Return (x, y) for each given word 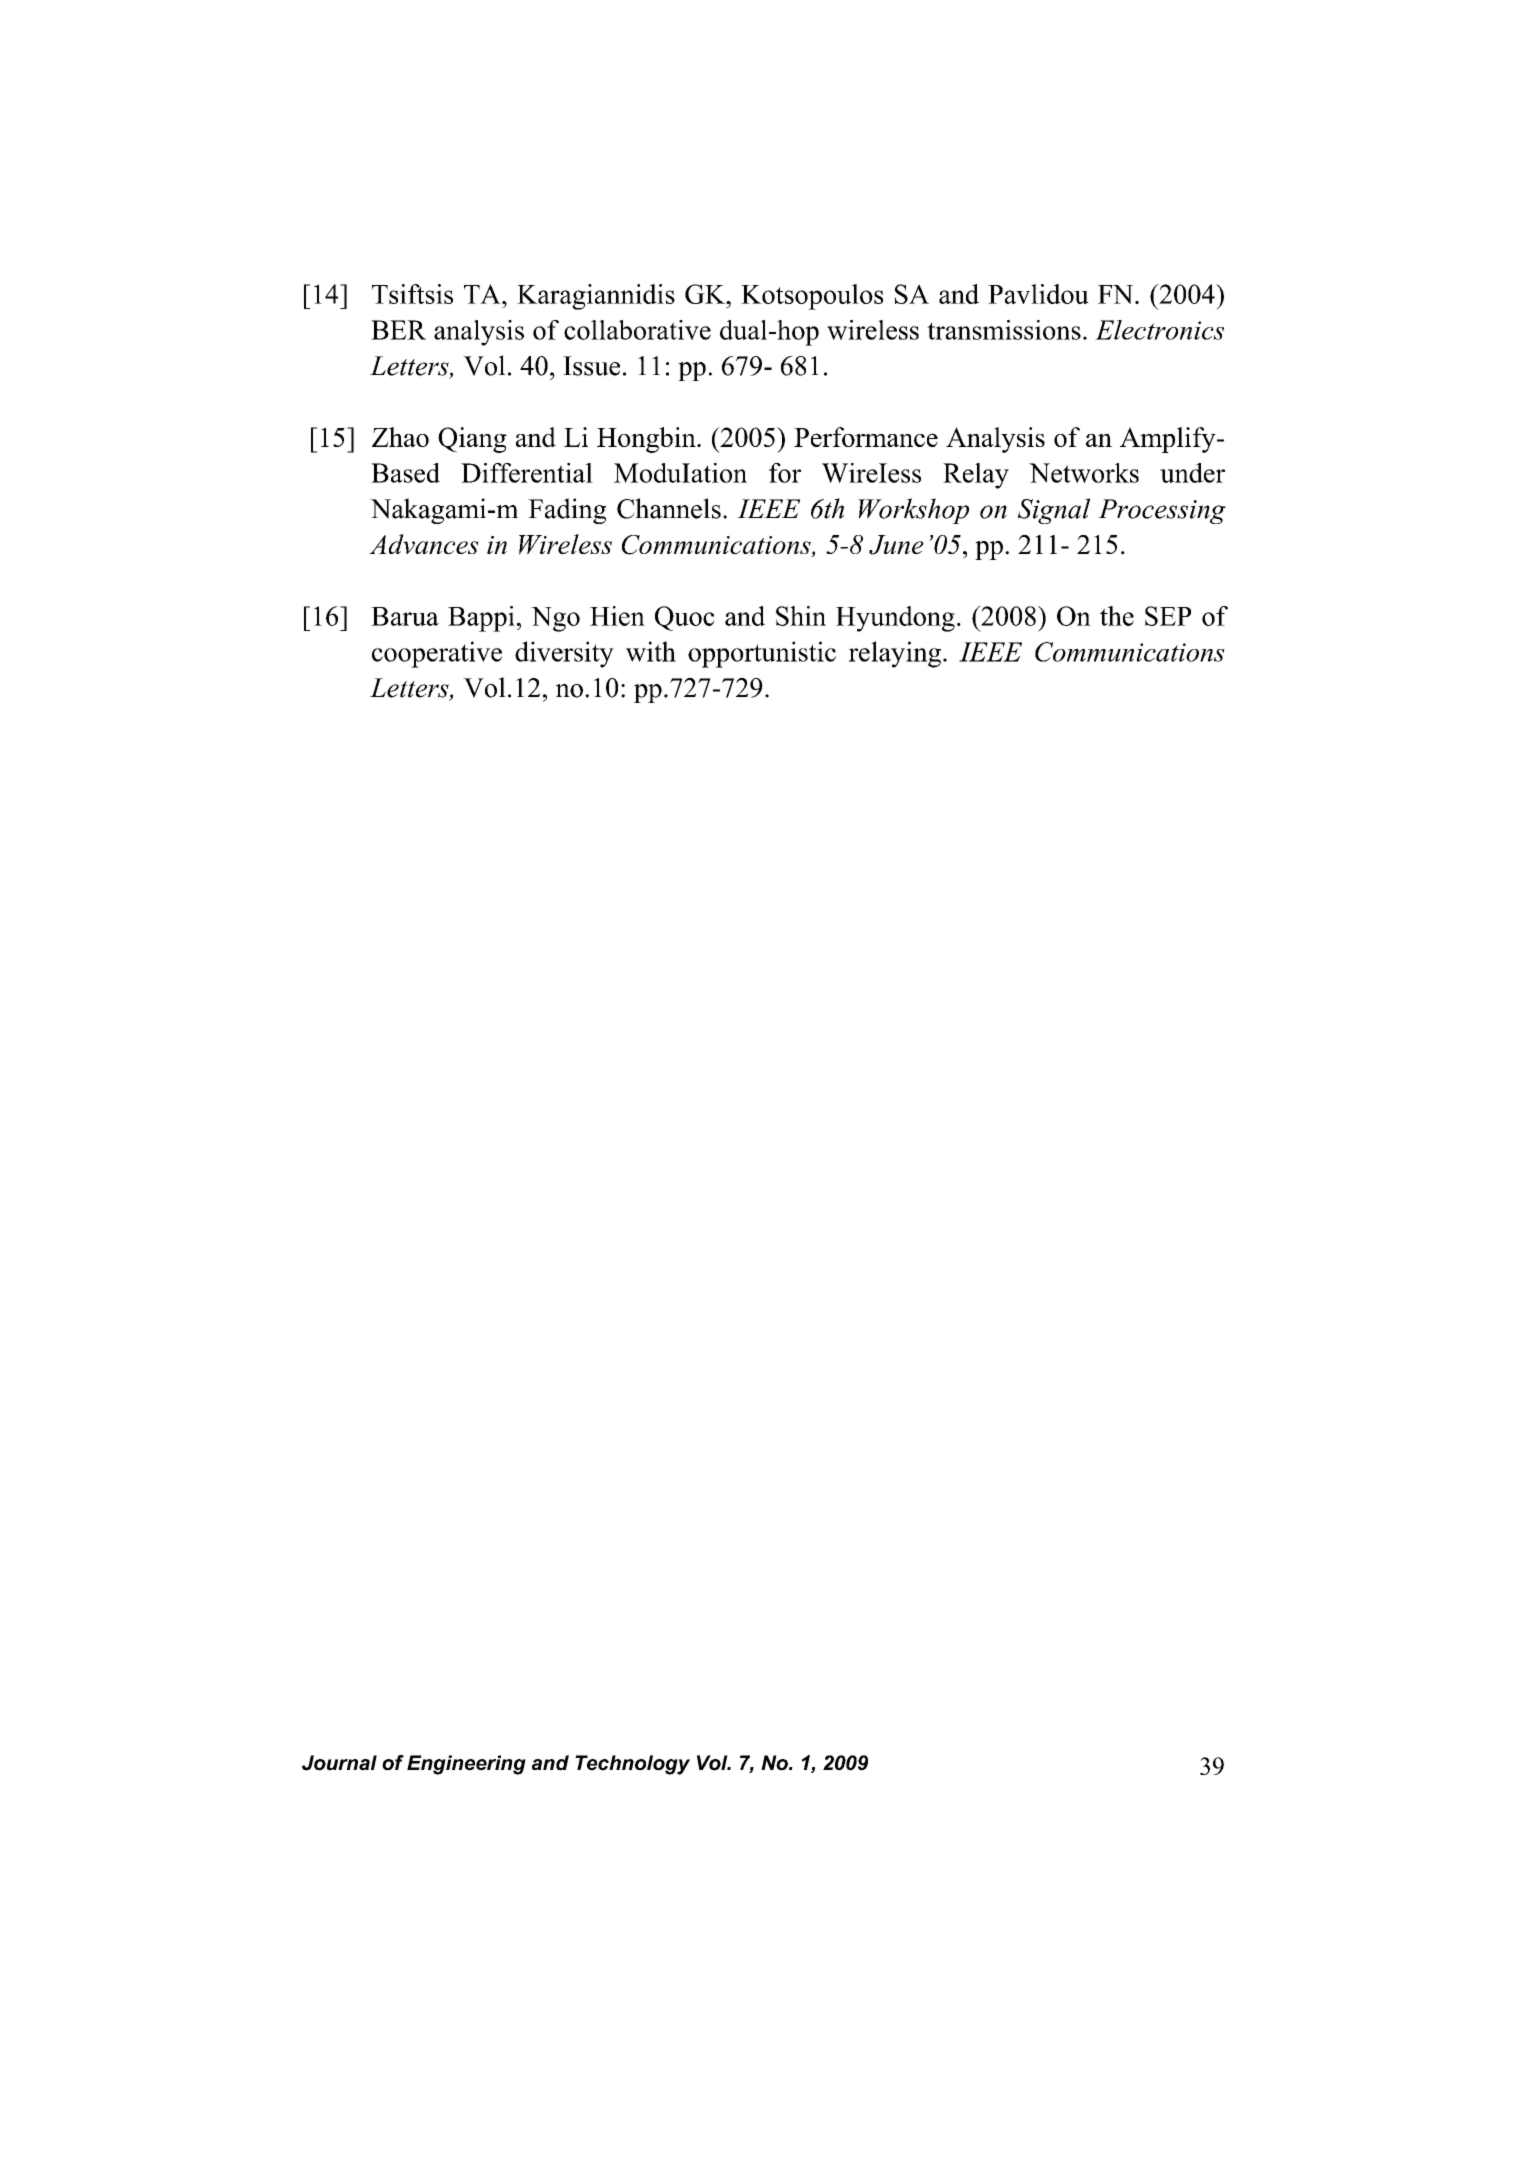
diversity (564, 654)
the (1117, 616)
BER (398, 330)
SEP (1168, 616)
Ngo (555, 619)
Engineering (466, 1765)
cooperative (437, 654)
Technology (632, 1765)
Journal (339, 1763)
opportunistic (762, 654)
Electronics (1159, 330)
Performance (866, 437)
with (651, 651)
